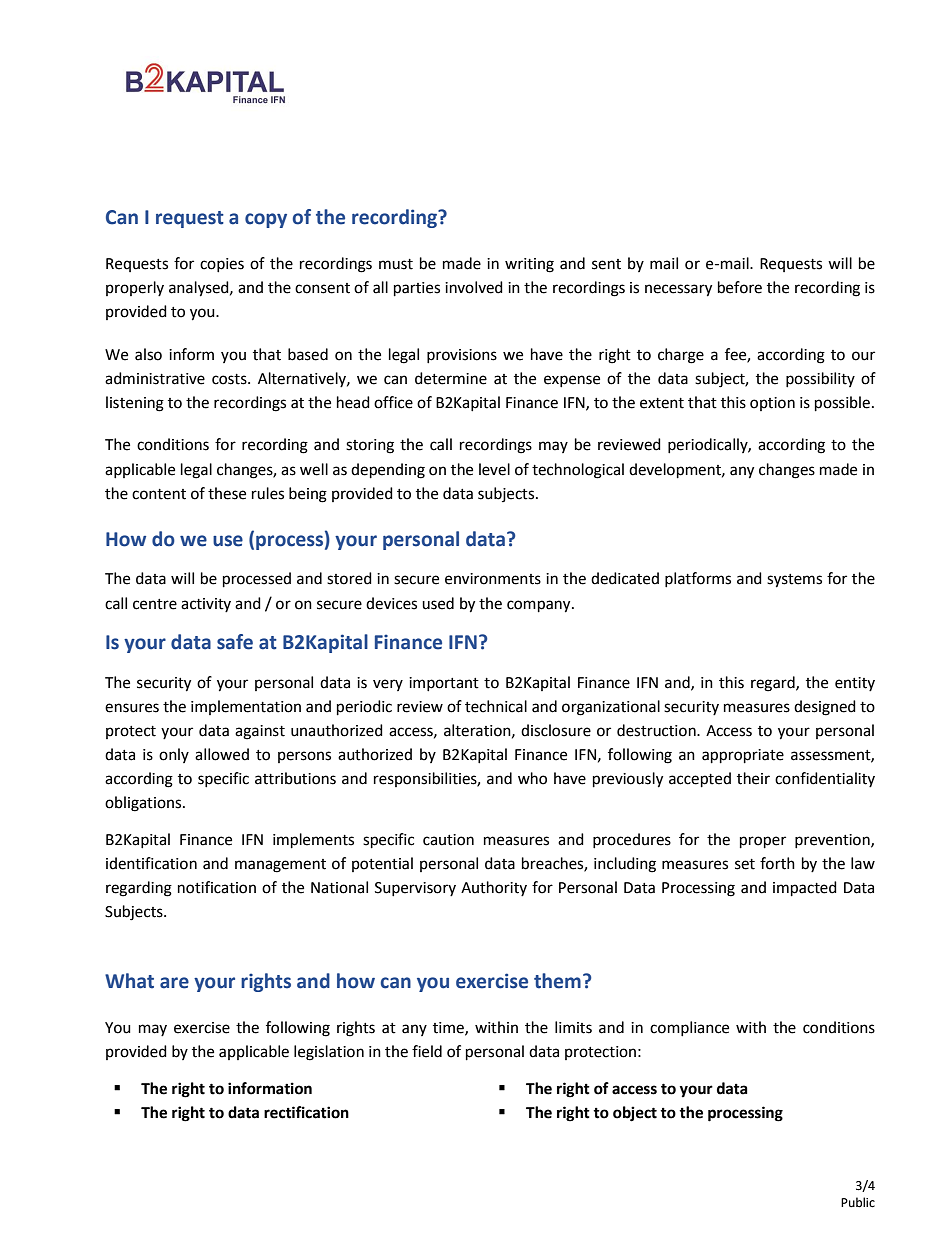 Image resolution: width=952 pixels, height=1233 pixels. Describe the element at coordinates (740, 287) in the image. I see `before` at that location.
